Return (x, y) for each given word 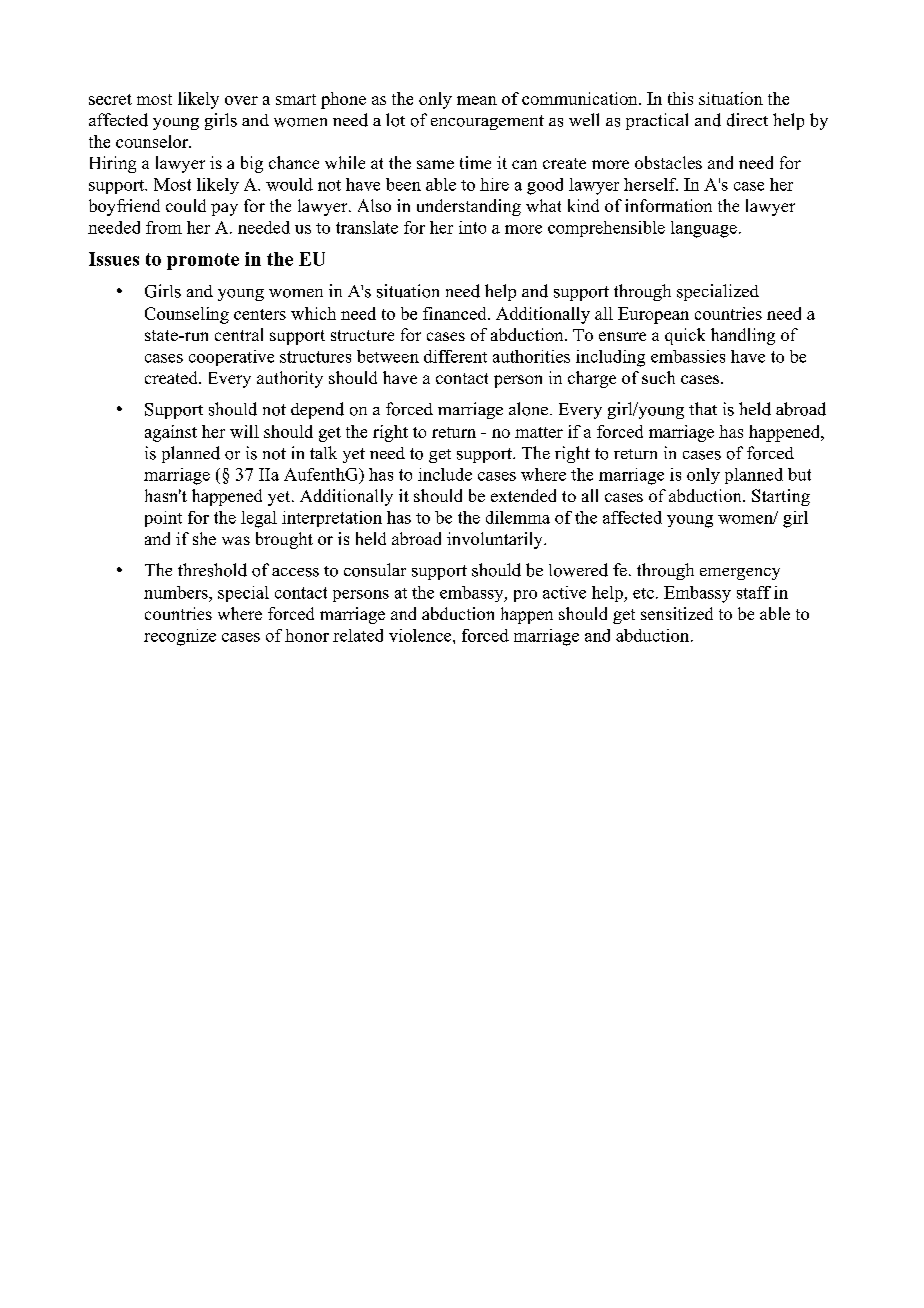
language (704, 229)
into (472, 227)
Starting (781, 497)
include (445, 474)
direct (747, 120)
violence (421, 635)
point (163, 519)
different (455, 356)
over (241, 100)
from (164, 227)
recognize (180, 637)
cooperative (231, 358)
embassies (688, 356)
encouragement (487, 122)
